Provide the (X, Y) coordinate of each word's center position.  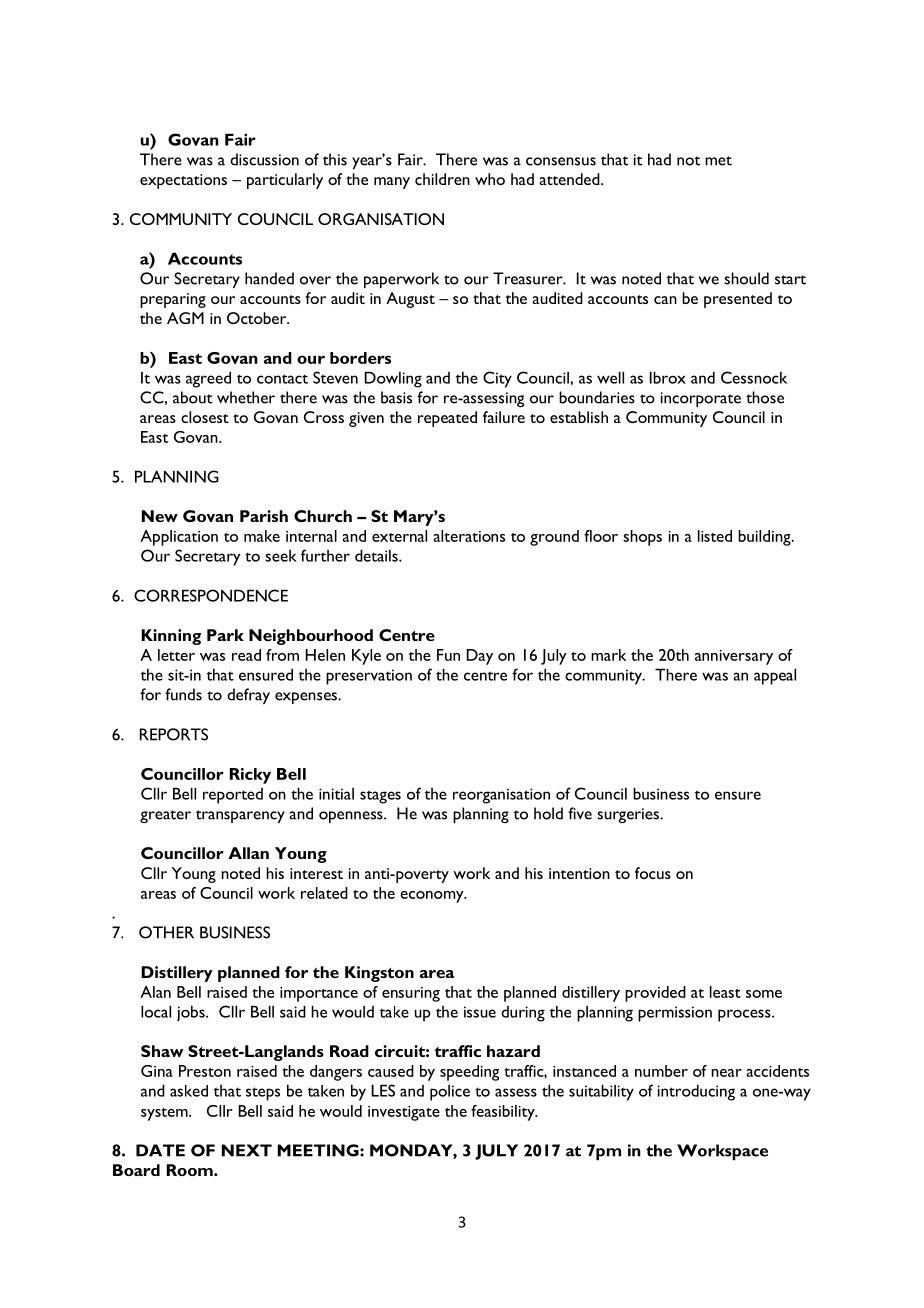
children (442, 179)
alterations (469, 536)
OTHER (166, 932)
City (497, 379)
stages (380, 797)
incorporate (701, 399)
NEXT (247, 1150)
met (718, 161)
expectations (183, 181)
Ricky (250, 776)
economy (433, 897)
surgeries (629, 815)
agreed (208, 379)
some (764, 994)
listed (715, 536)
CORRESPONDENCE (211, 595)
